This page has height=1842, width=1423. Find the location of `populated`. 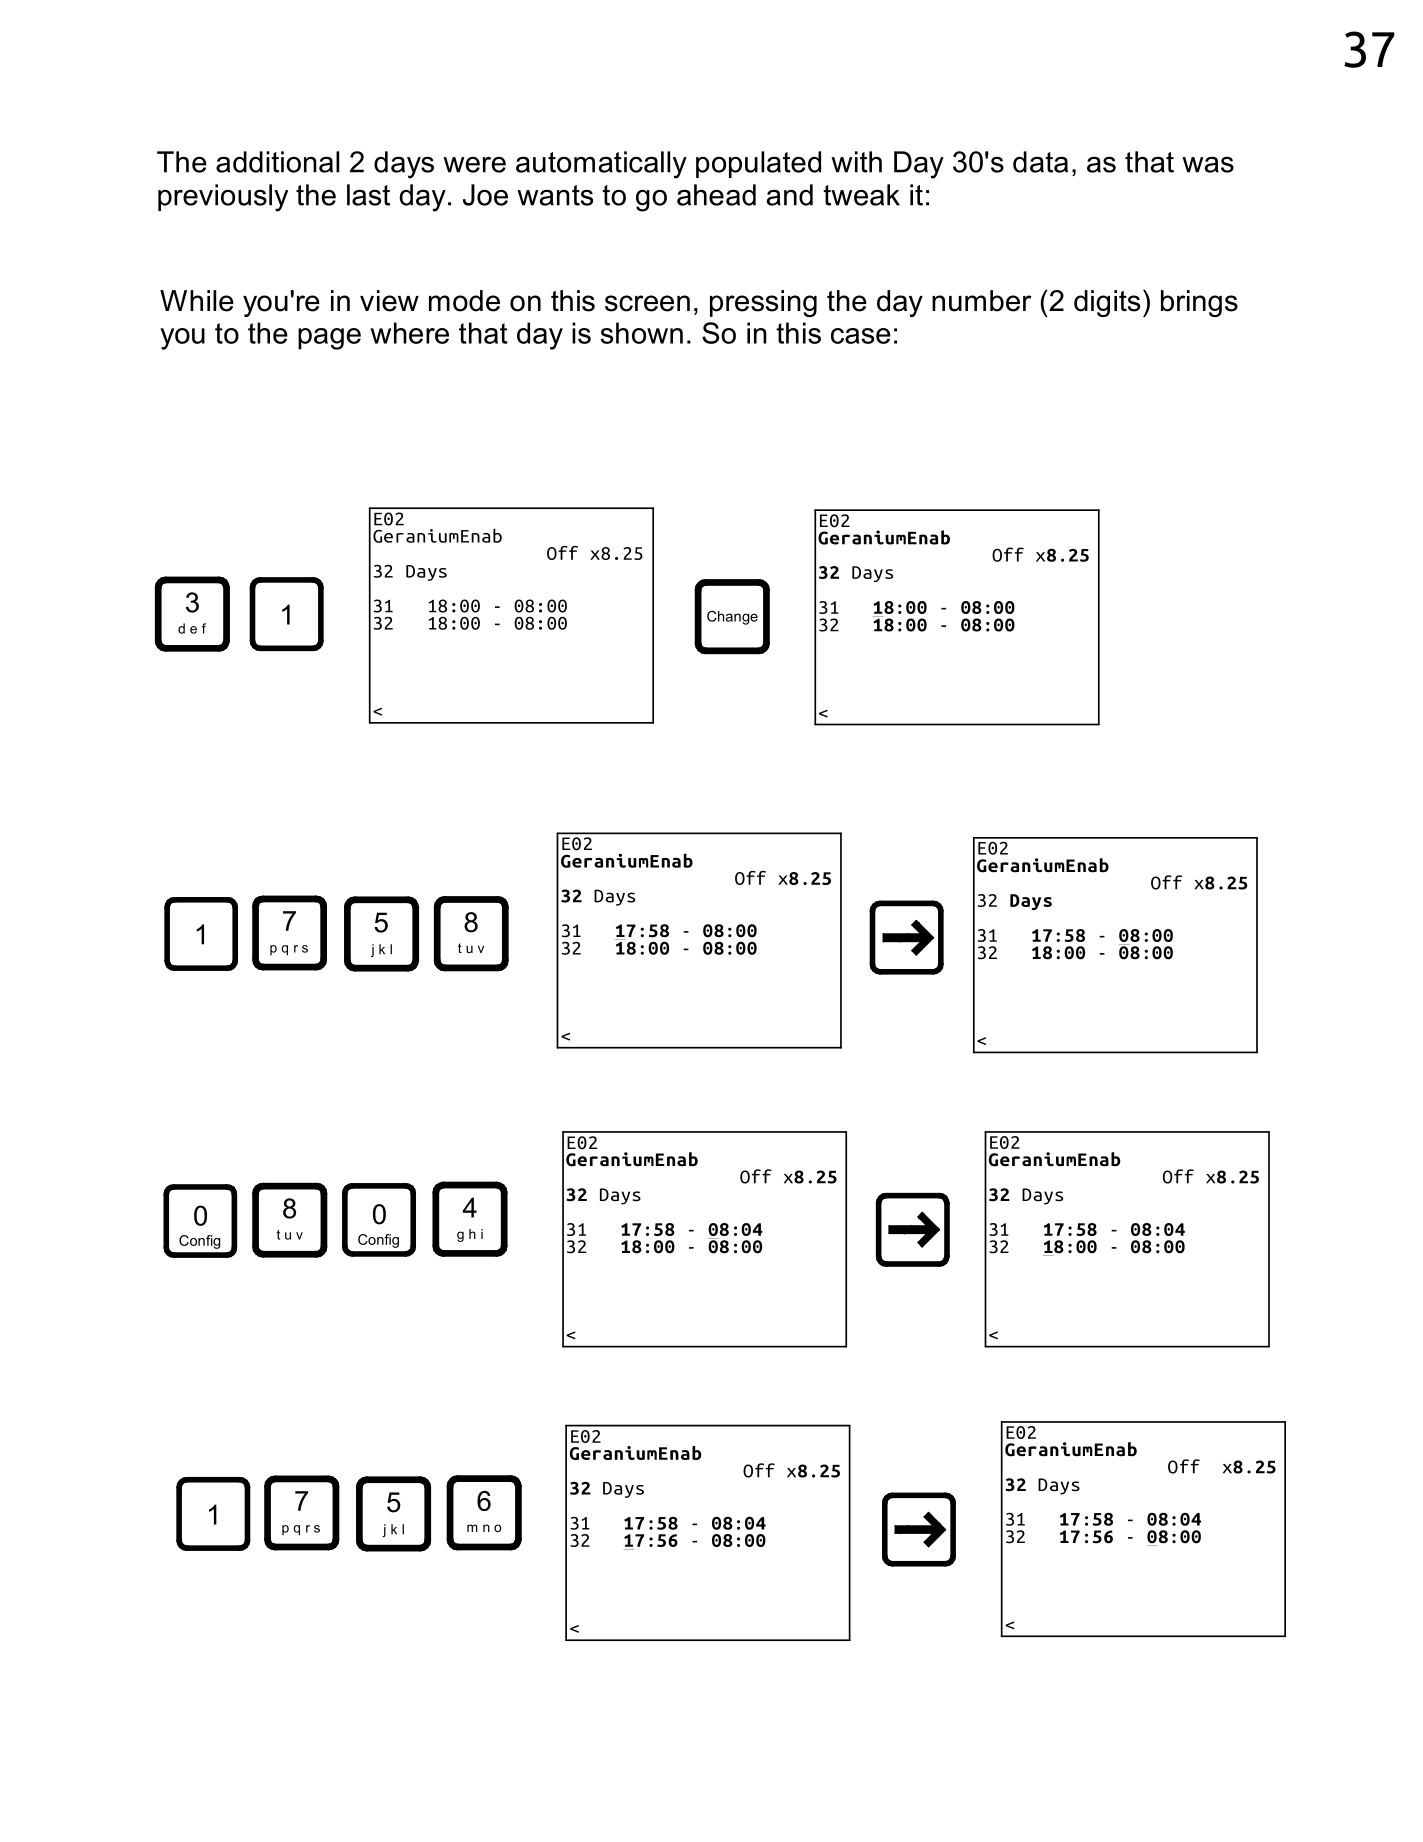

populated is located at coordinates (758, 164).
